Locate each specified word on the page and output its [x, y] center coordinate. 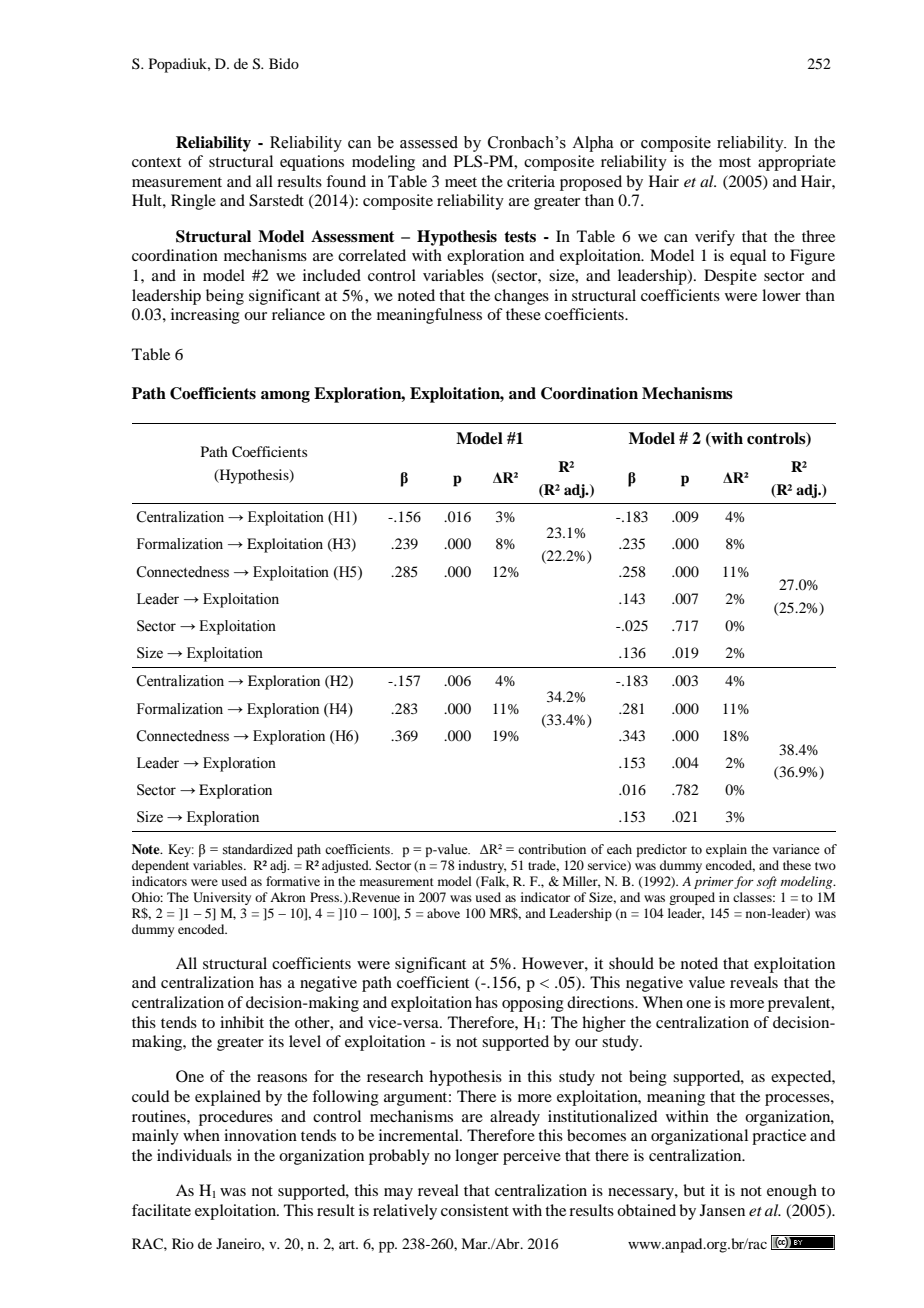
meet [461, 182]
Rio [183, 1243]
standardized [258, 849]
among [285, 397]
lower [781, 295]
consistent [475, 1210]
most [735, 162]
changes [521, 297]
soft [767, 882]
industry [482, 866]
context [156, 162]
